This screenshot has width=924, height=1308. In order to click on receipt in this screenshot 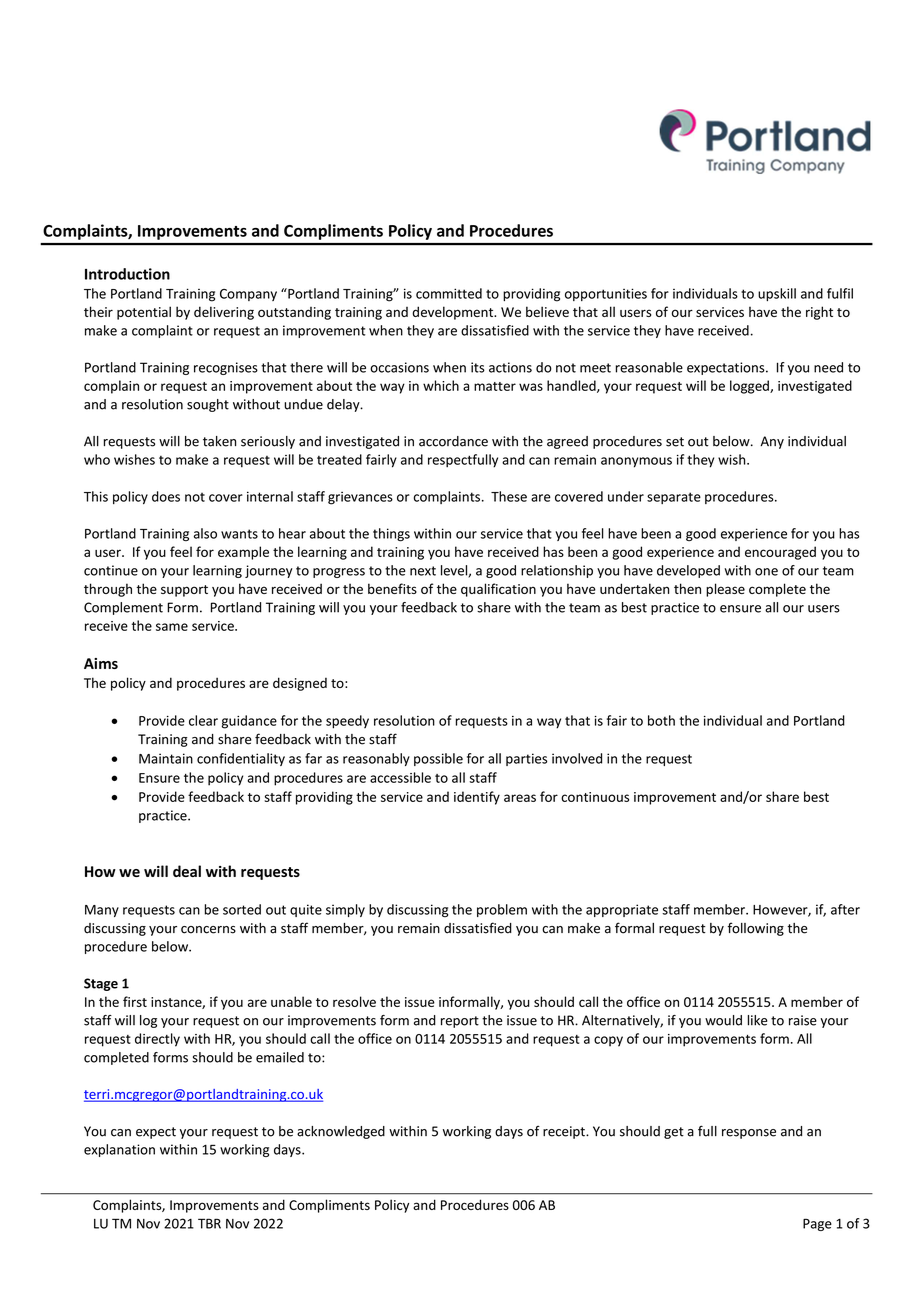, I will do `click(565, 1132)`.
